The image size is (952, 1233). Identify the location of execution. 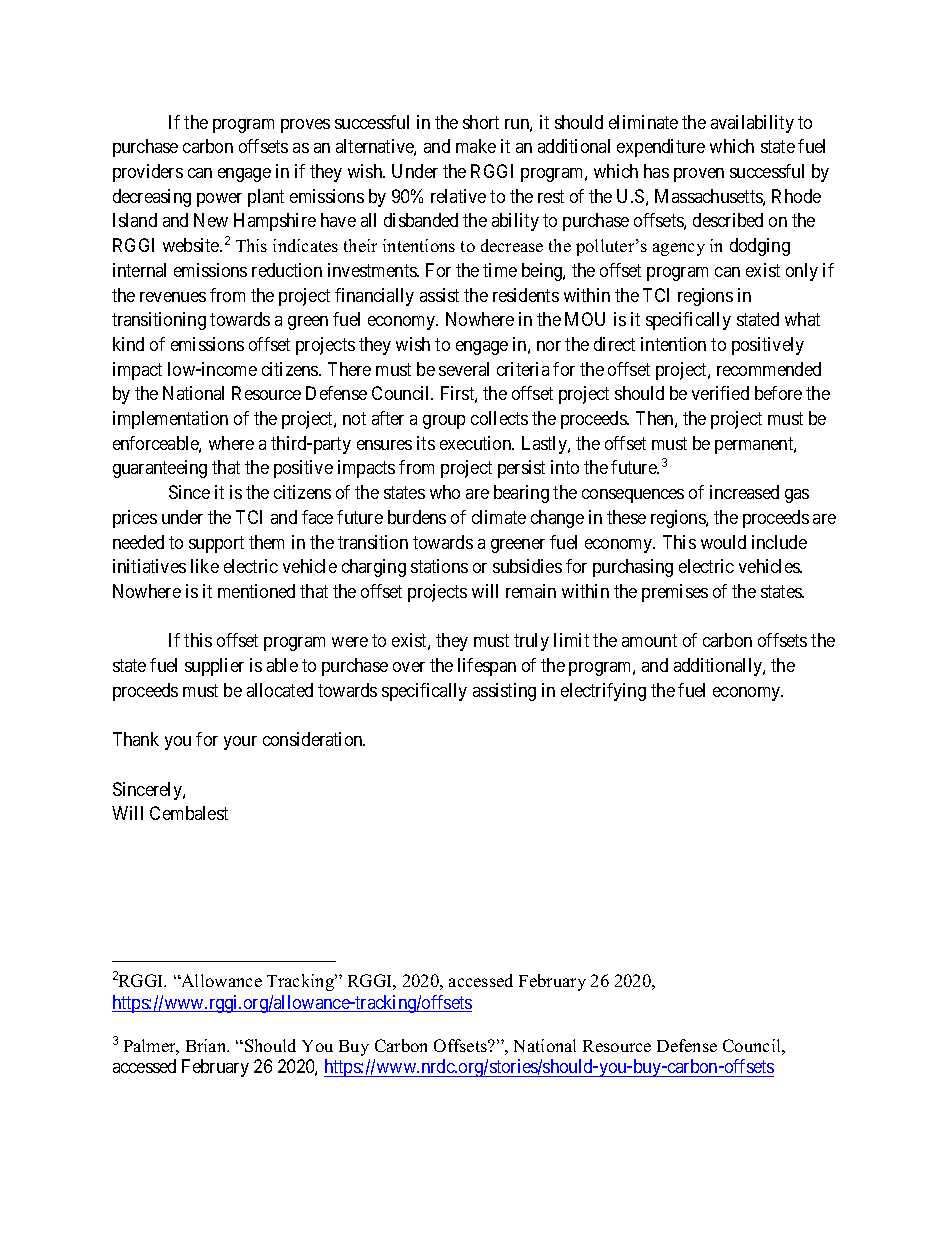
(477, 443).
